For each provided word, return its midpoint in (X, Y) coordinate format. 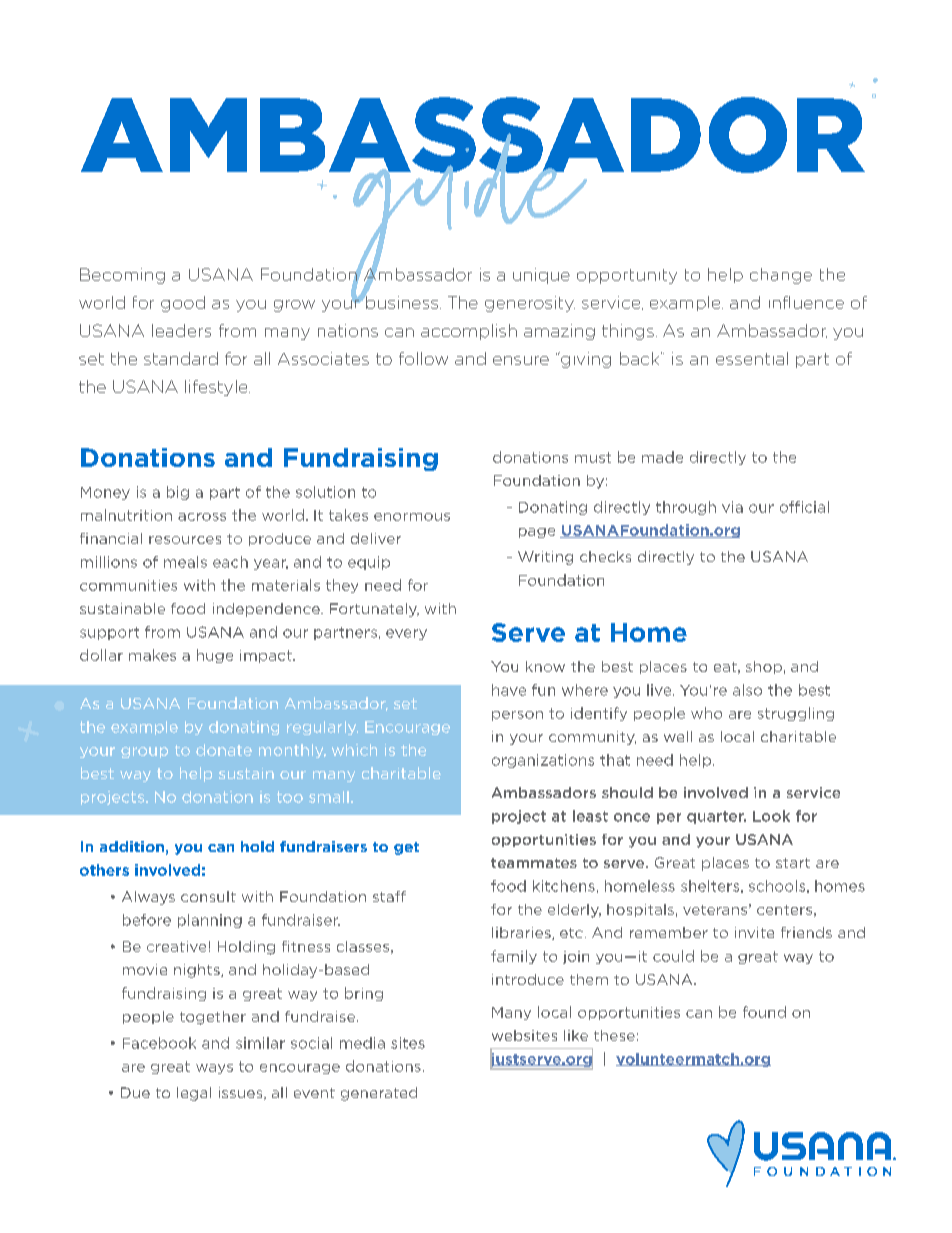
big (178, 493)
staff (389, 896)
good (183, 304)
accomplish (469, 332)
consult (208, 896)
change (781, 276)
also (747, 690)
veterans (715, 910)
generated (379, 1094)
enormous (412, 517)
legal (194, 1094)
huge (215, 656)
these (614, 1035)
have (509, 690)
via (732, 507)
